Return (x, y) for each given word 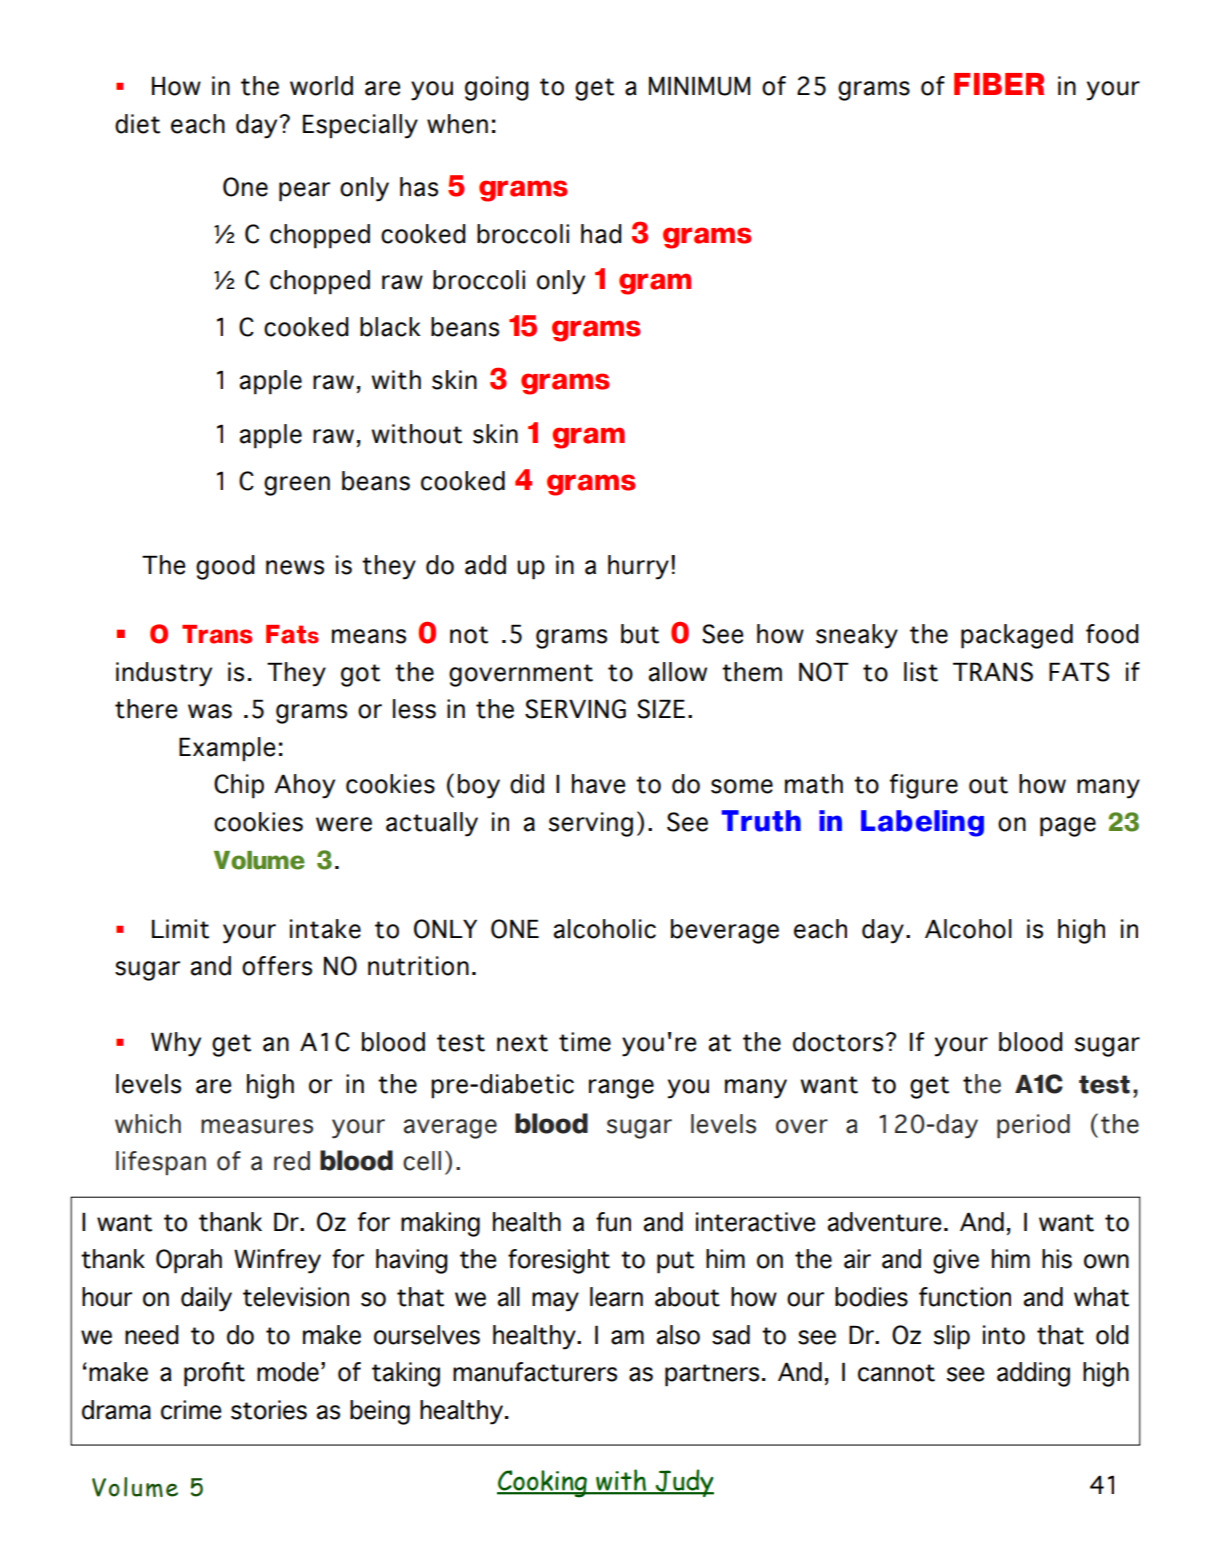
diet (137, 124)
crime (191, 1410)
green (297, 486)
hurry (638, 567)
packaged (1017, 636)
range (621, 1089)
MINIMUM (699, 86)
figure (924, 786)
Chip (239, 786)
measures (257, 1126)
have (598, 784)
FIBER (999, 84)
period (1033, 1126)
